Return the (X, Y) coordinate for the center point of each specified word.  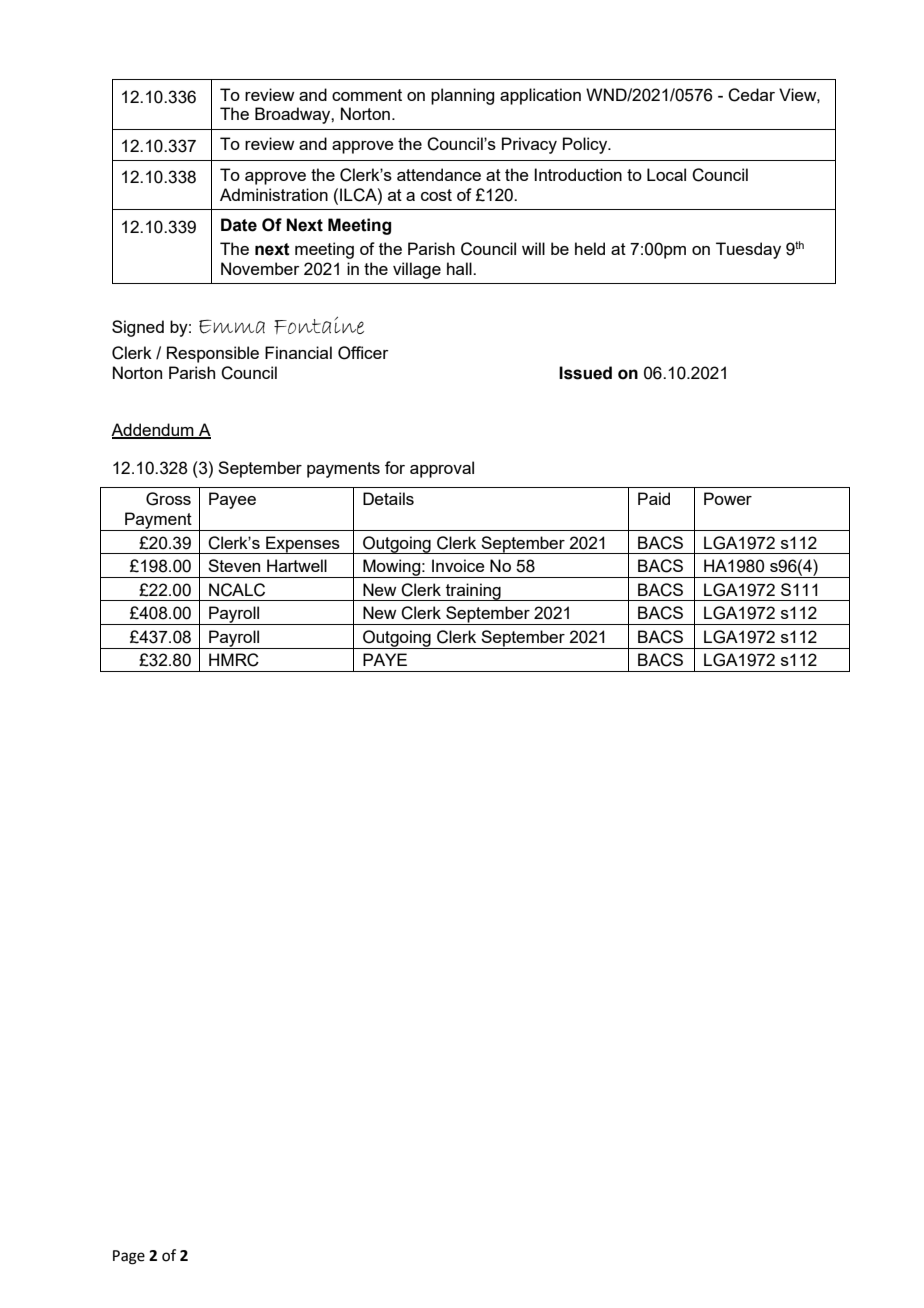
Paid (654, 498)
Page (129, 1257)
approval (442, 469)
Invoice (458, 565)
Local (666, 174)
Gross (168, 499)
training (473, 592)
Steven (234, 565)
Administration (274, 194)
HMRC (234, 660)
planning (462, 96)
